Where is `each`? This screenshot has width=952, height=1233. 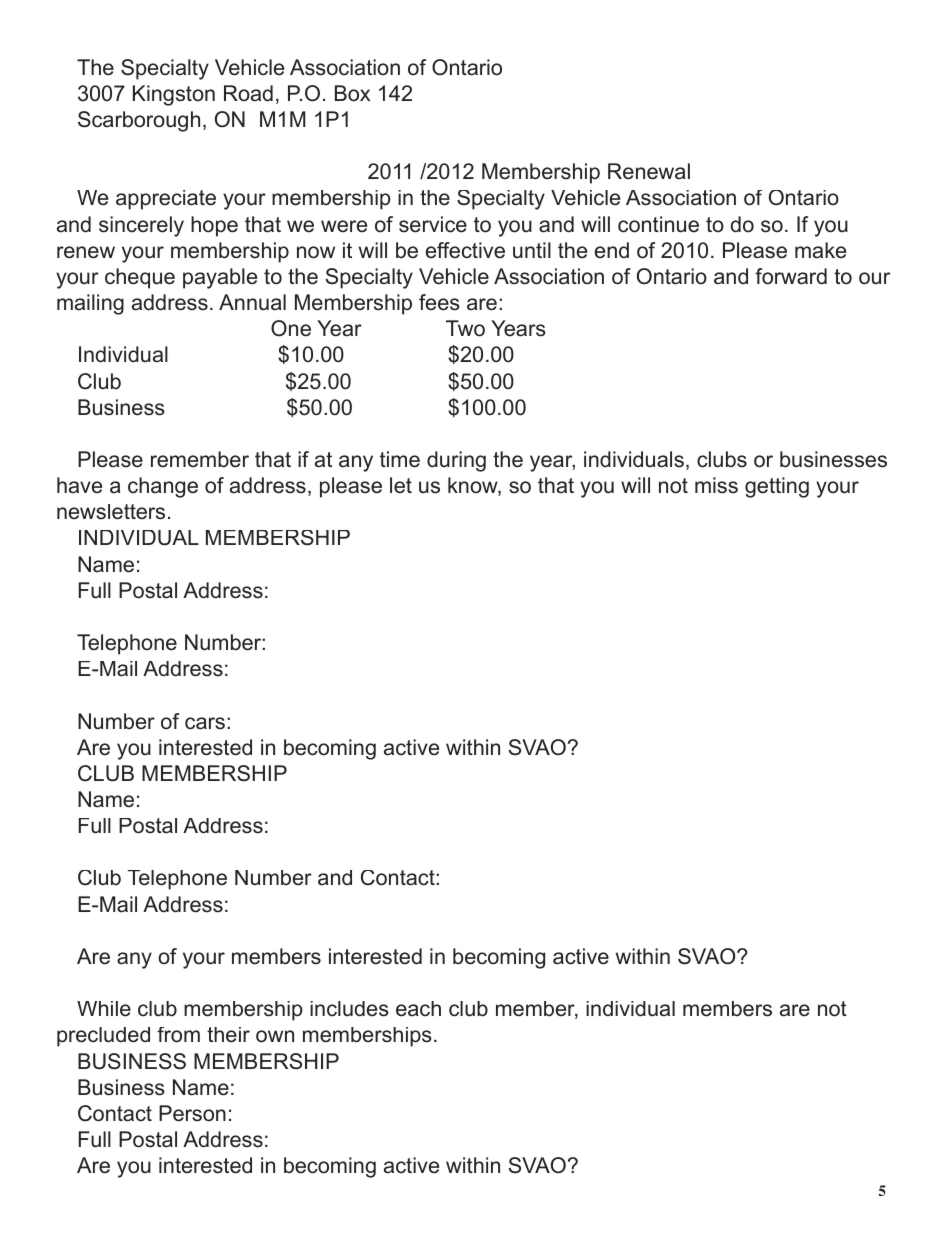 each is located at coordinates (418, 1009).
